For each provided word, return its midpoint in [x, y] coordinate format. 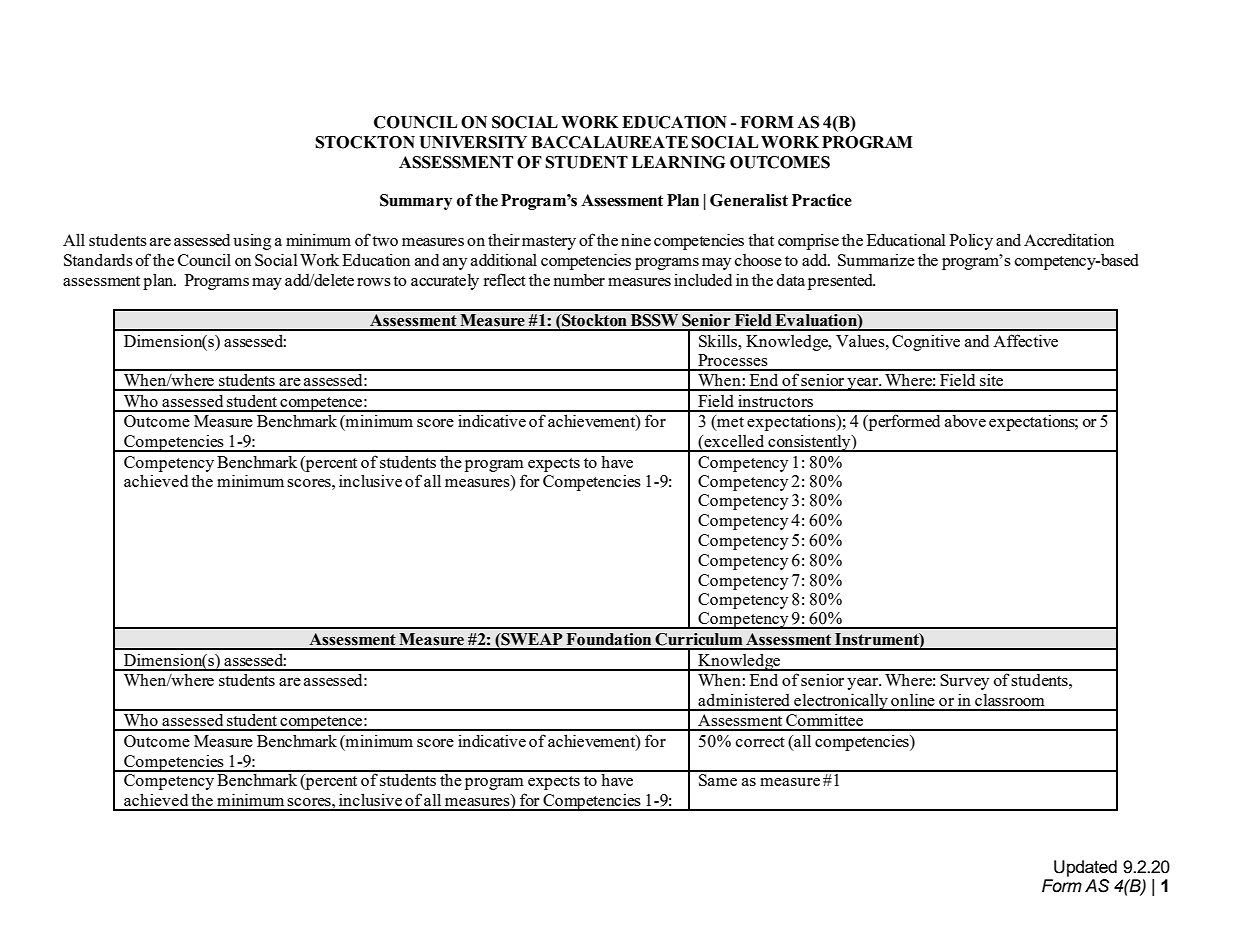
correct [760, 742]
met [729, 422]
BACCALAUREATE [609, 142]
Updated [1085, 868]
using [252, 241]
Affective [1025, 340]
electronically [841, 702]
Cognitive [926, 342]
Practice [822, 200]
